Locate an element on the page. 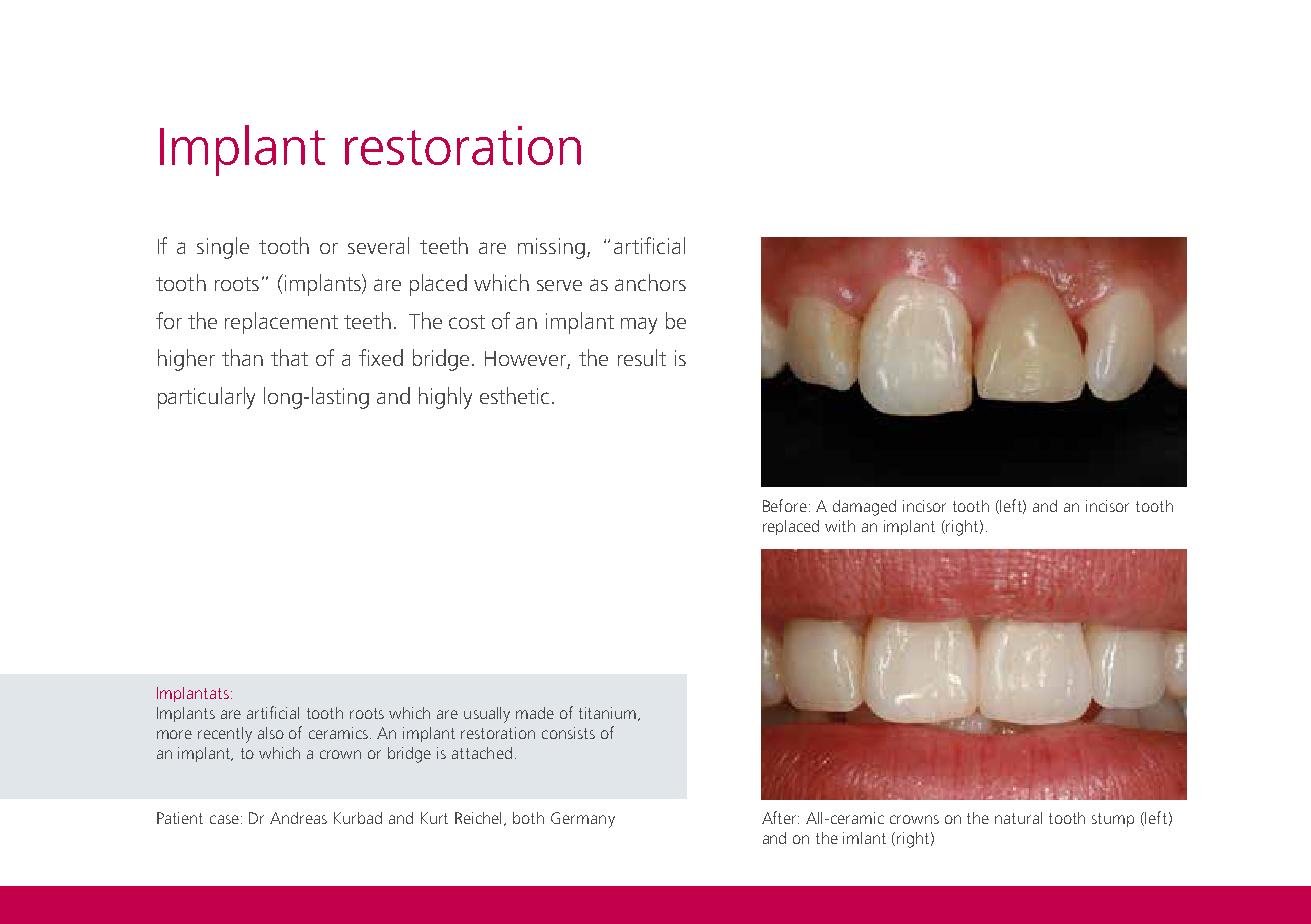  result is located at coordinates (642, 357).
